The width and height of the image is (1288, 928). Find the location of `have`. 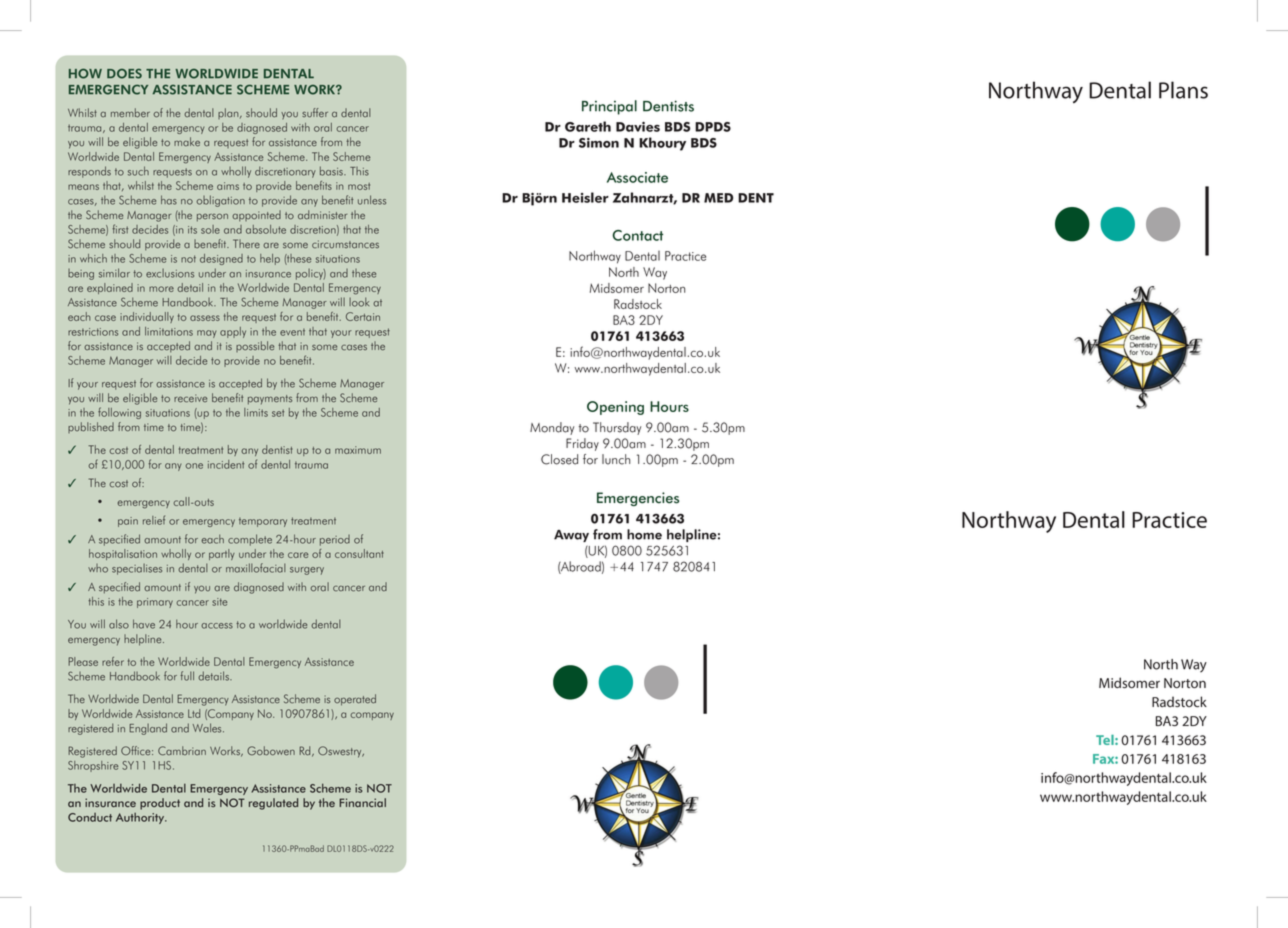

have is located at coordinates (144, 624).
